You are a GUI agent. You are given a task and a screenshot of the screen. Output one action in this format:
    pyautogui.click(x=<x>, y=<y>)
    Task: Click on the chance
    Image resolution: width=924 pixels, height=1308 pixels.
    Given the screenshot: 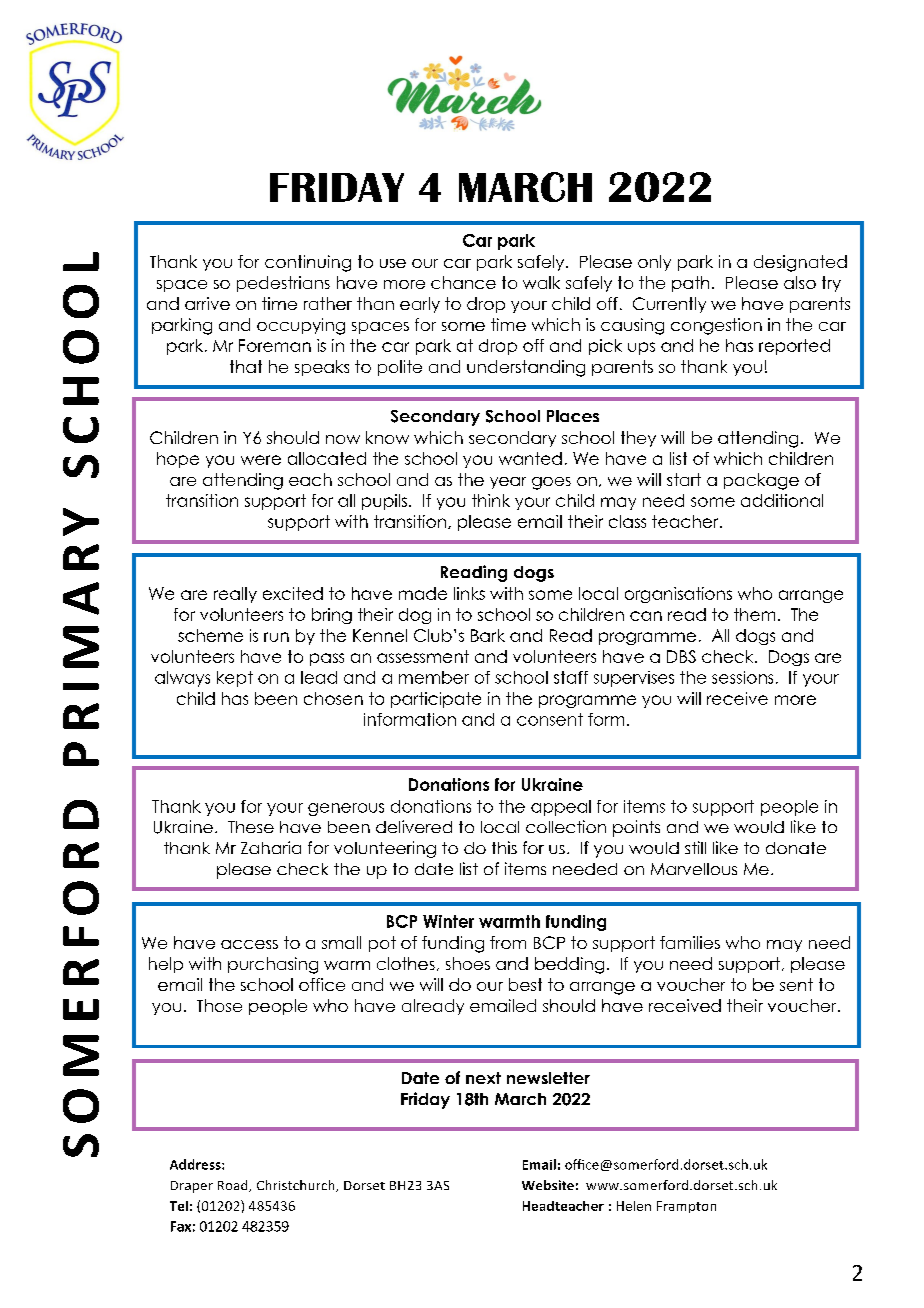 What is the action you would take?
    pyautogui.click(x=463, y=282)
